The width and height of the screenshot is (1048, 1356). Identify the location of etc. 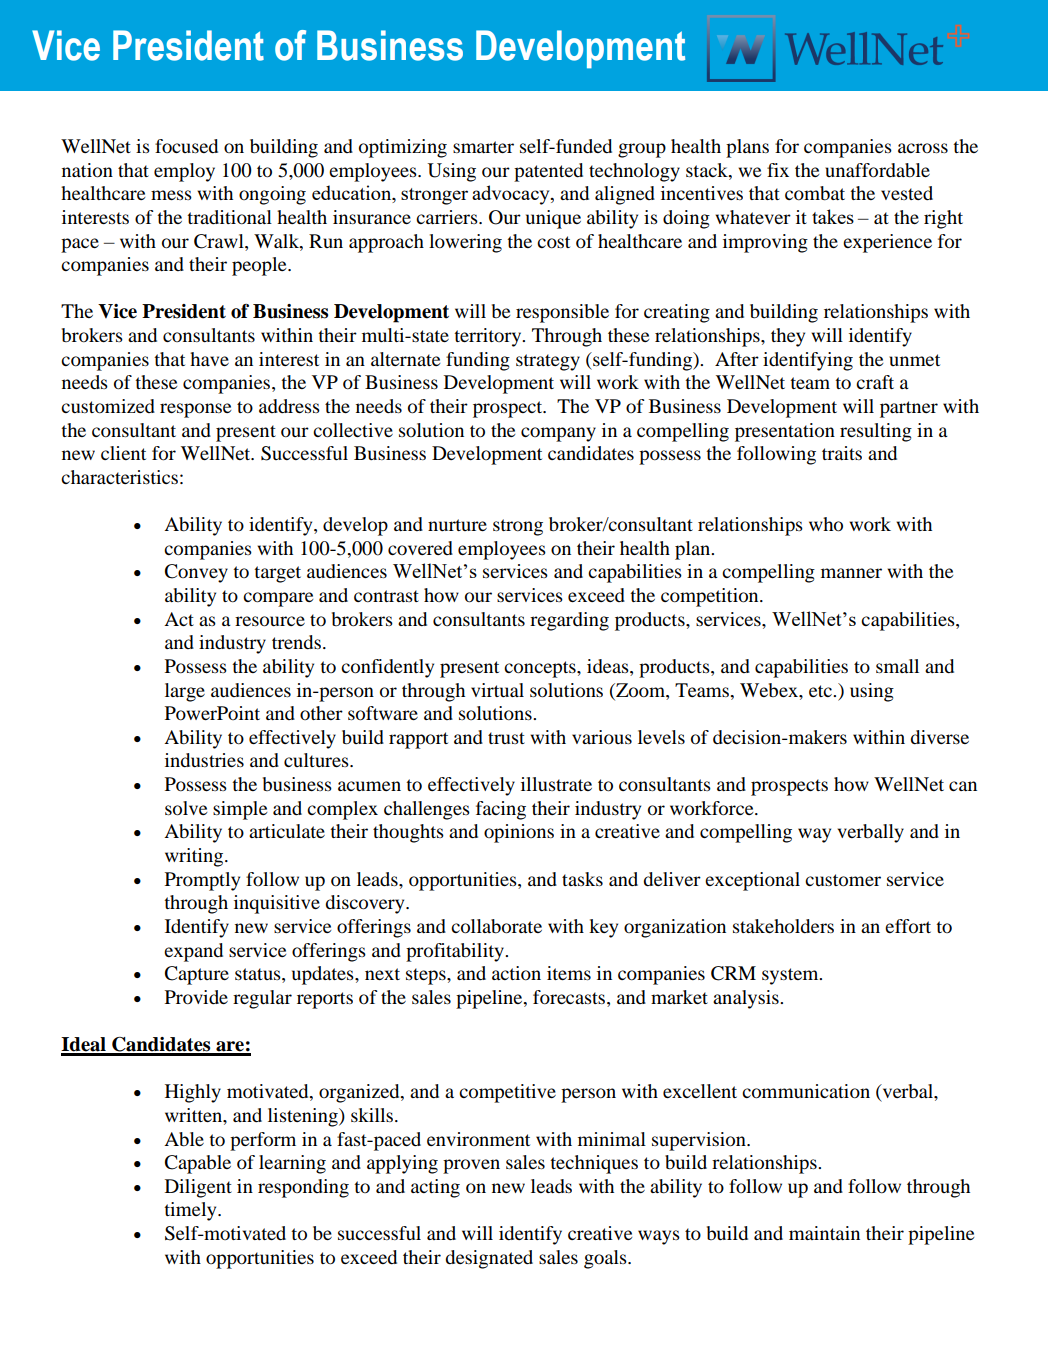
(821, 691).
